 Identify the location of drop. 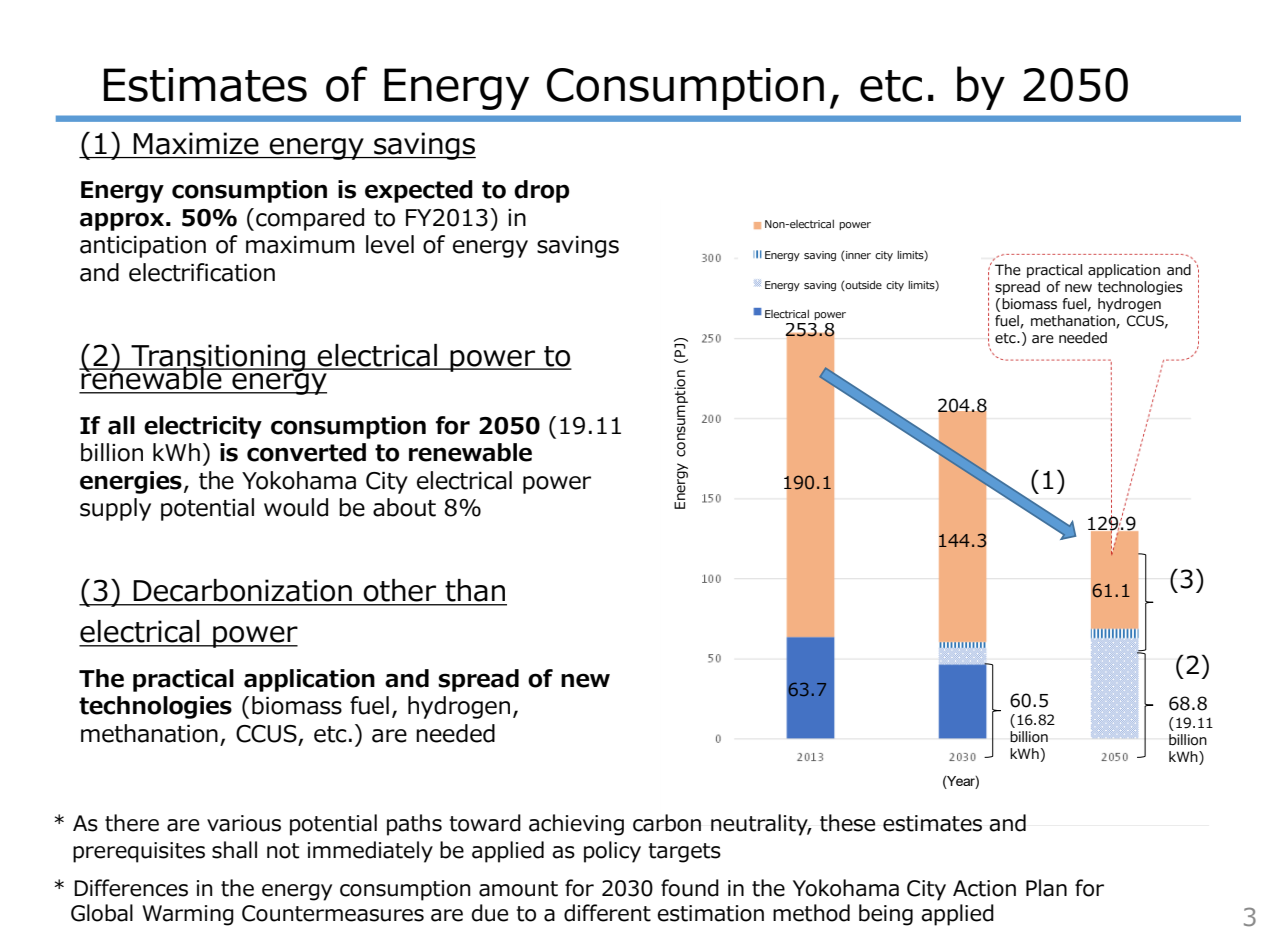
(541, 191).
